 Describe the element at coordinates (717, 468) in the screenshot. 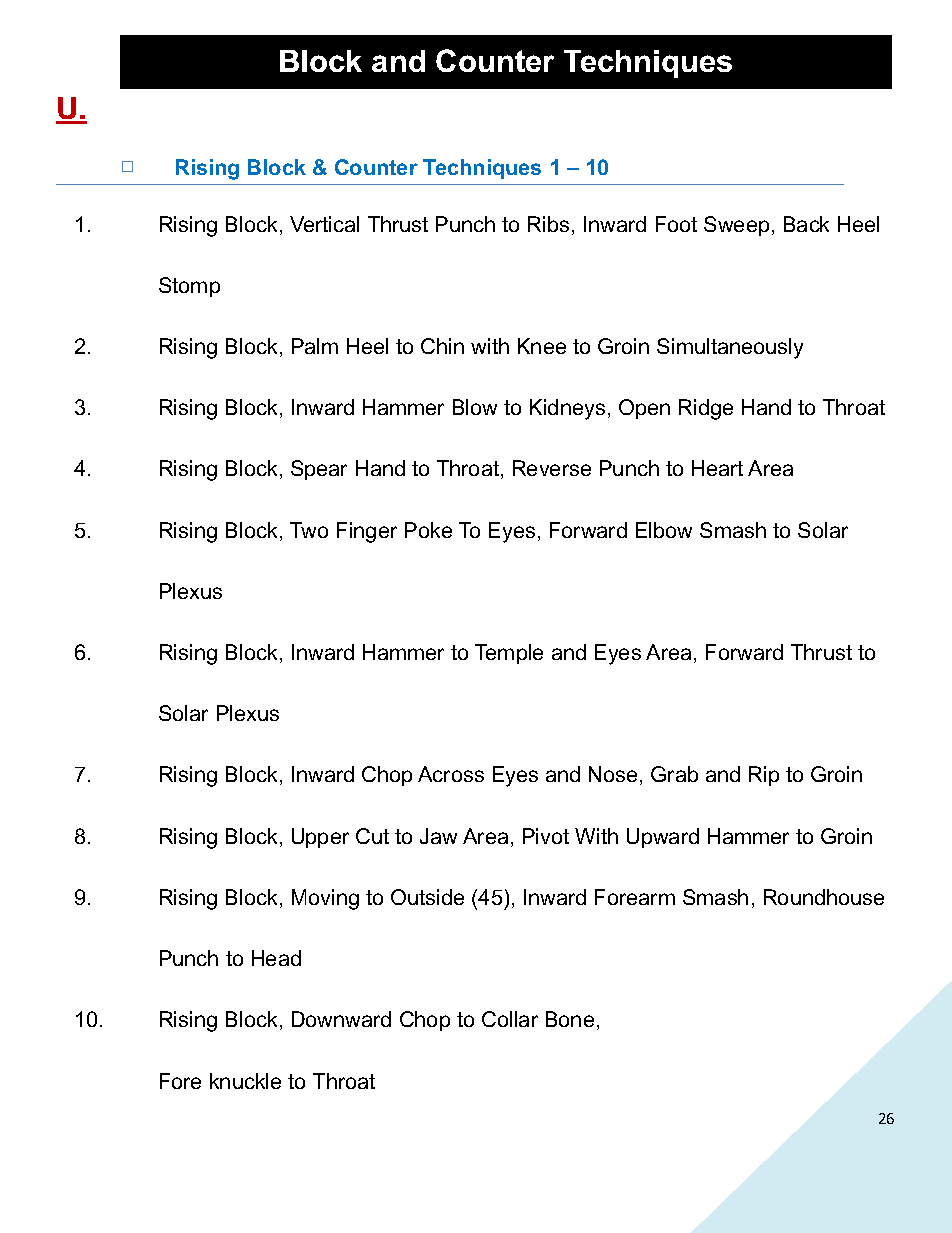

I see `Heart` at that location.
